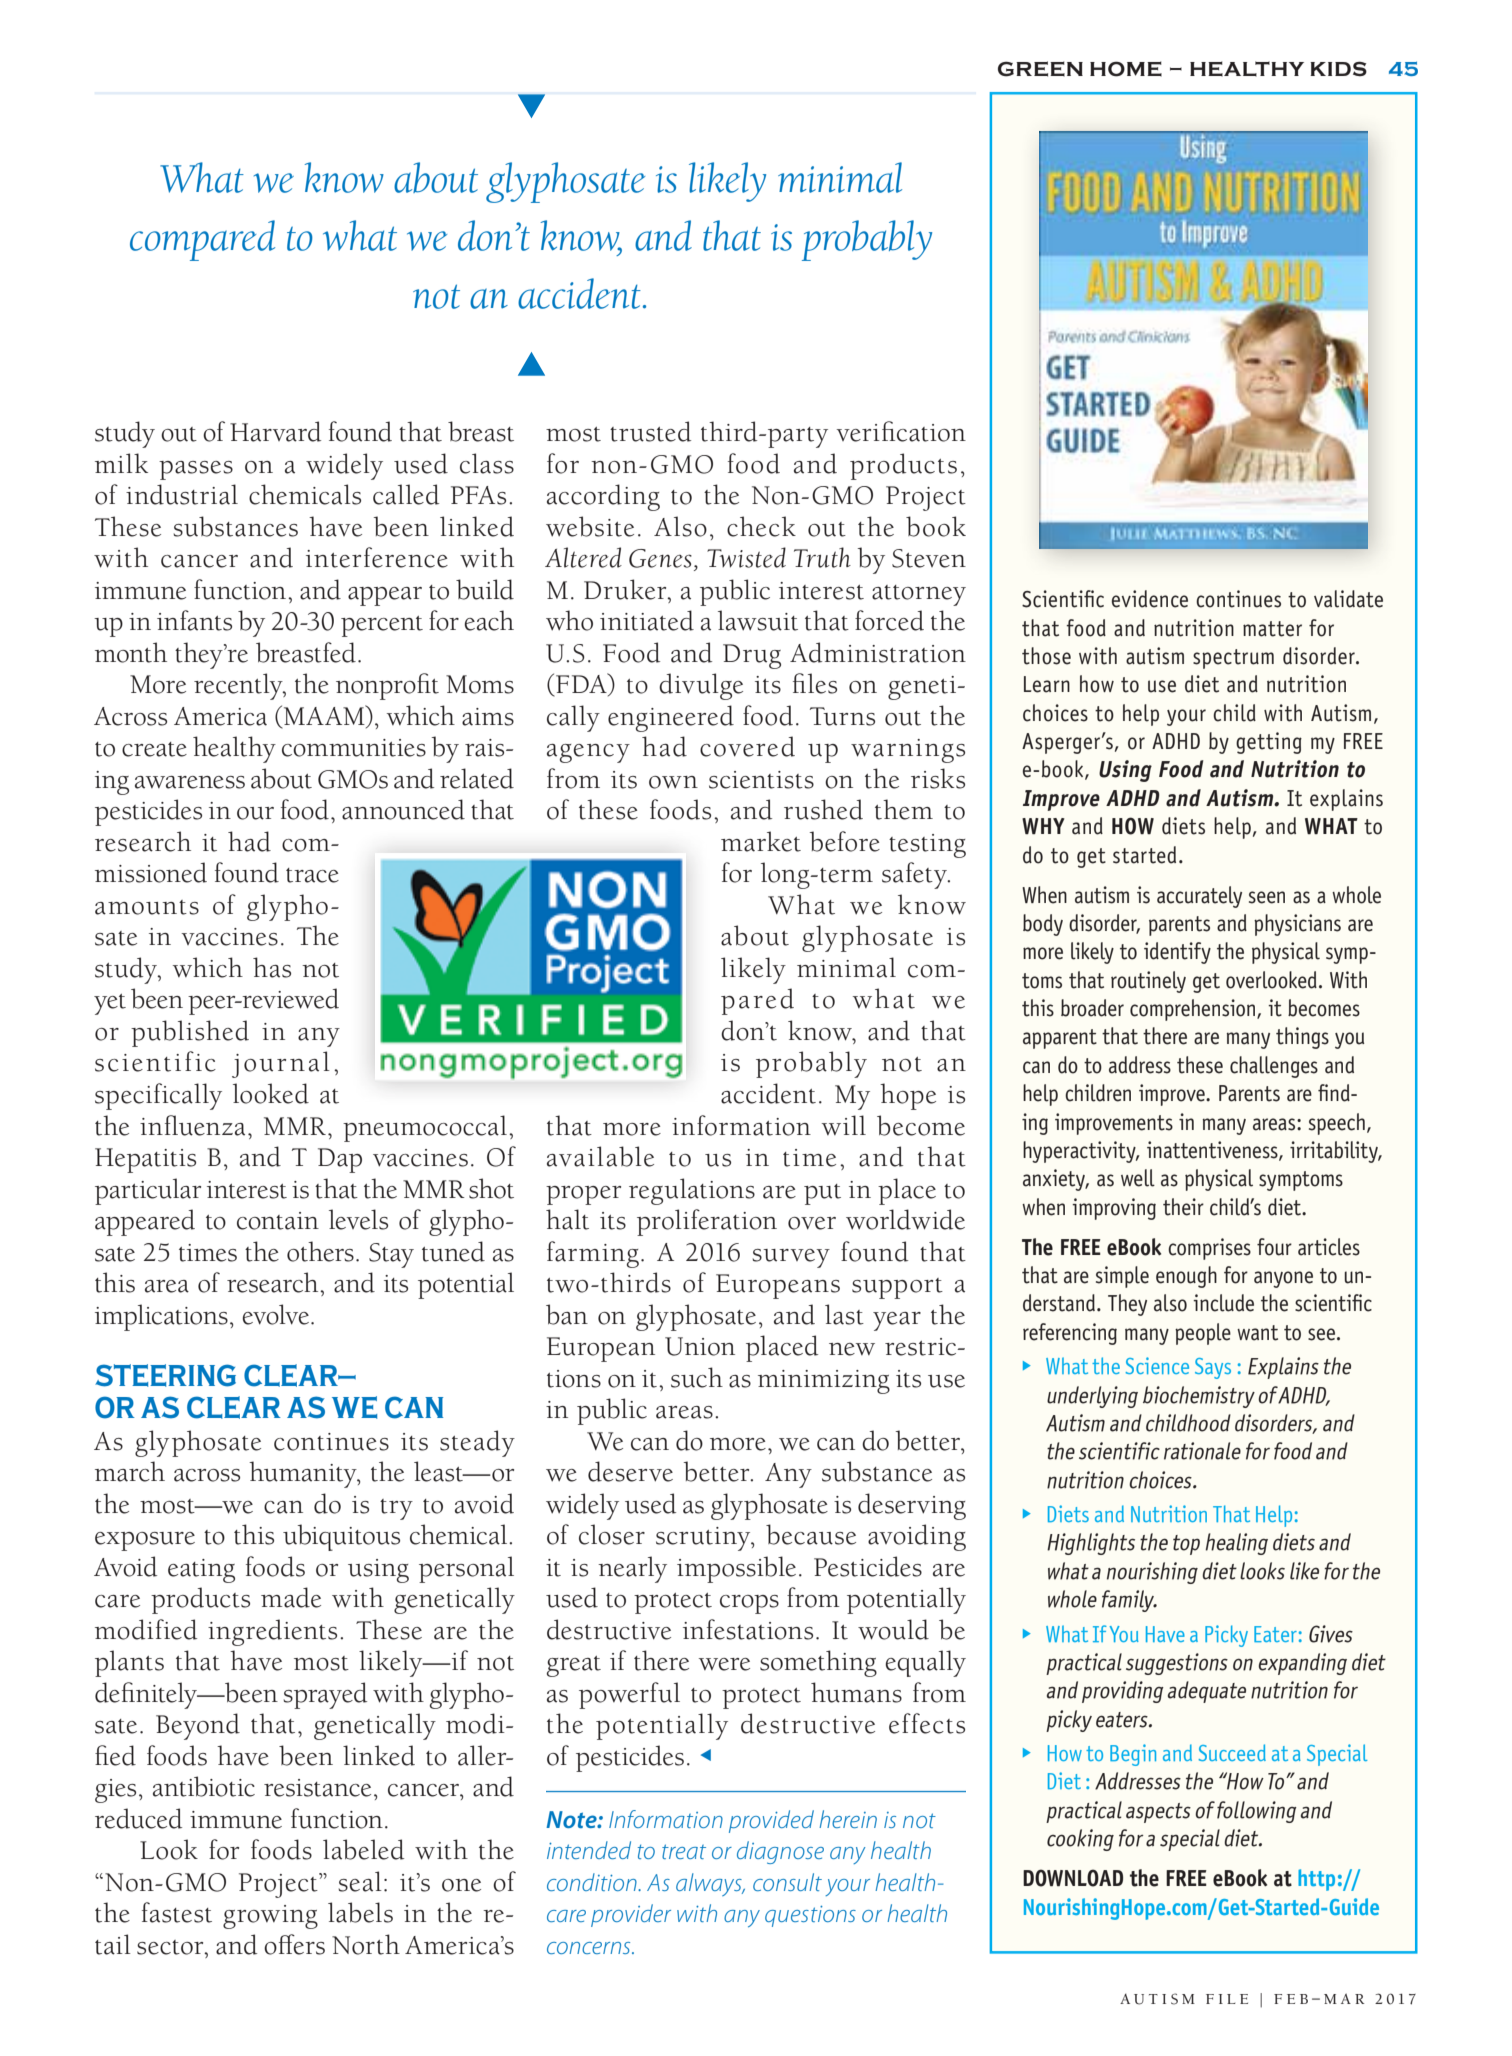  I want to click on march, so click(130, 1471).
